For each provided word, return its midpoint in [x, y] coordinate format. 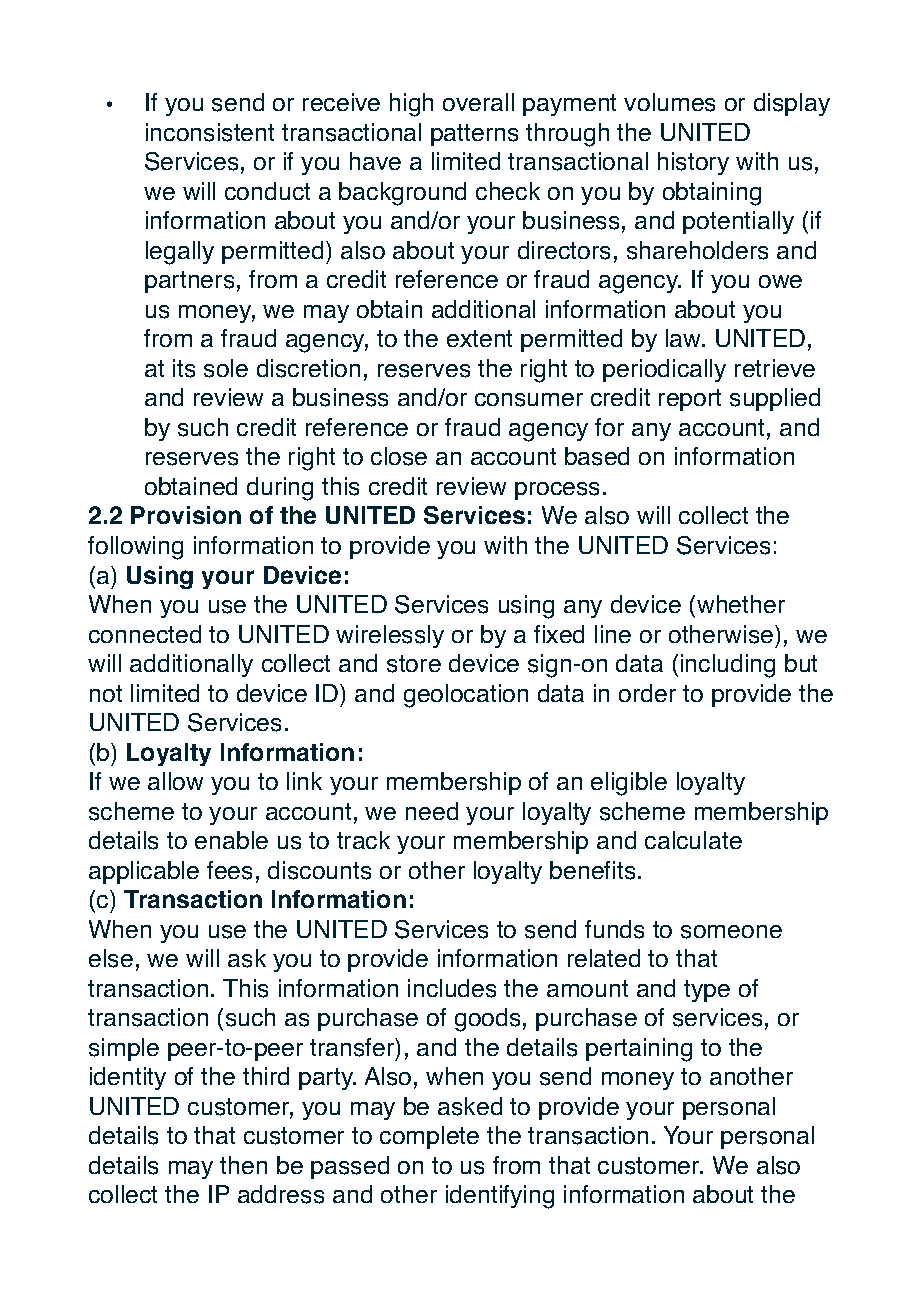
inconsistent [210, 132]
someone [731, 932]
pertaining [639, 1050]
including [728, 666]
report [690, 400]
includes [452, 988]
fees [229, 870]
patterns [474, 135]
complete [429, 1137]
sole [226, 368]
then [243, 1165]
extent [479, 338]
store [414, 664]
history [693, 163]
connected [145, 634]
